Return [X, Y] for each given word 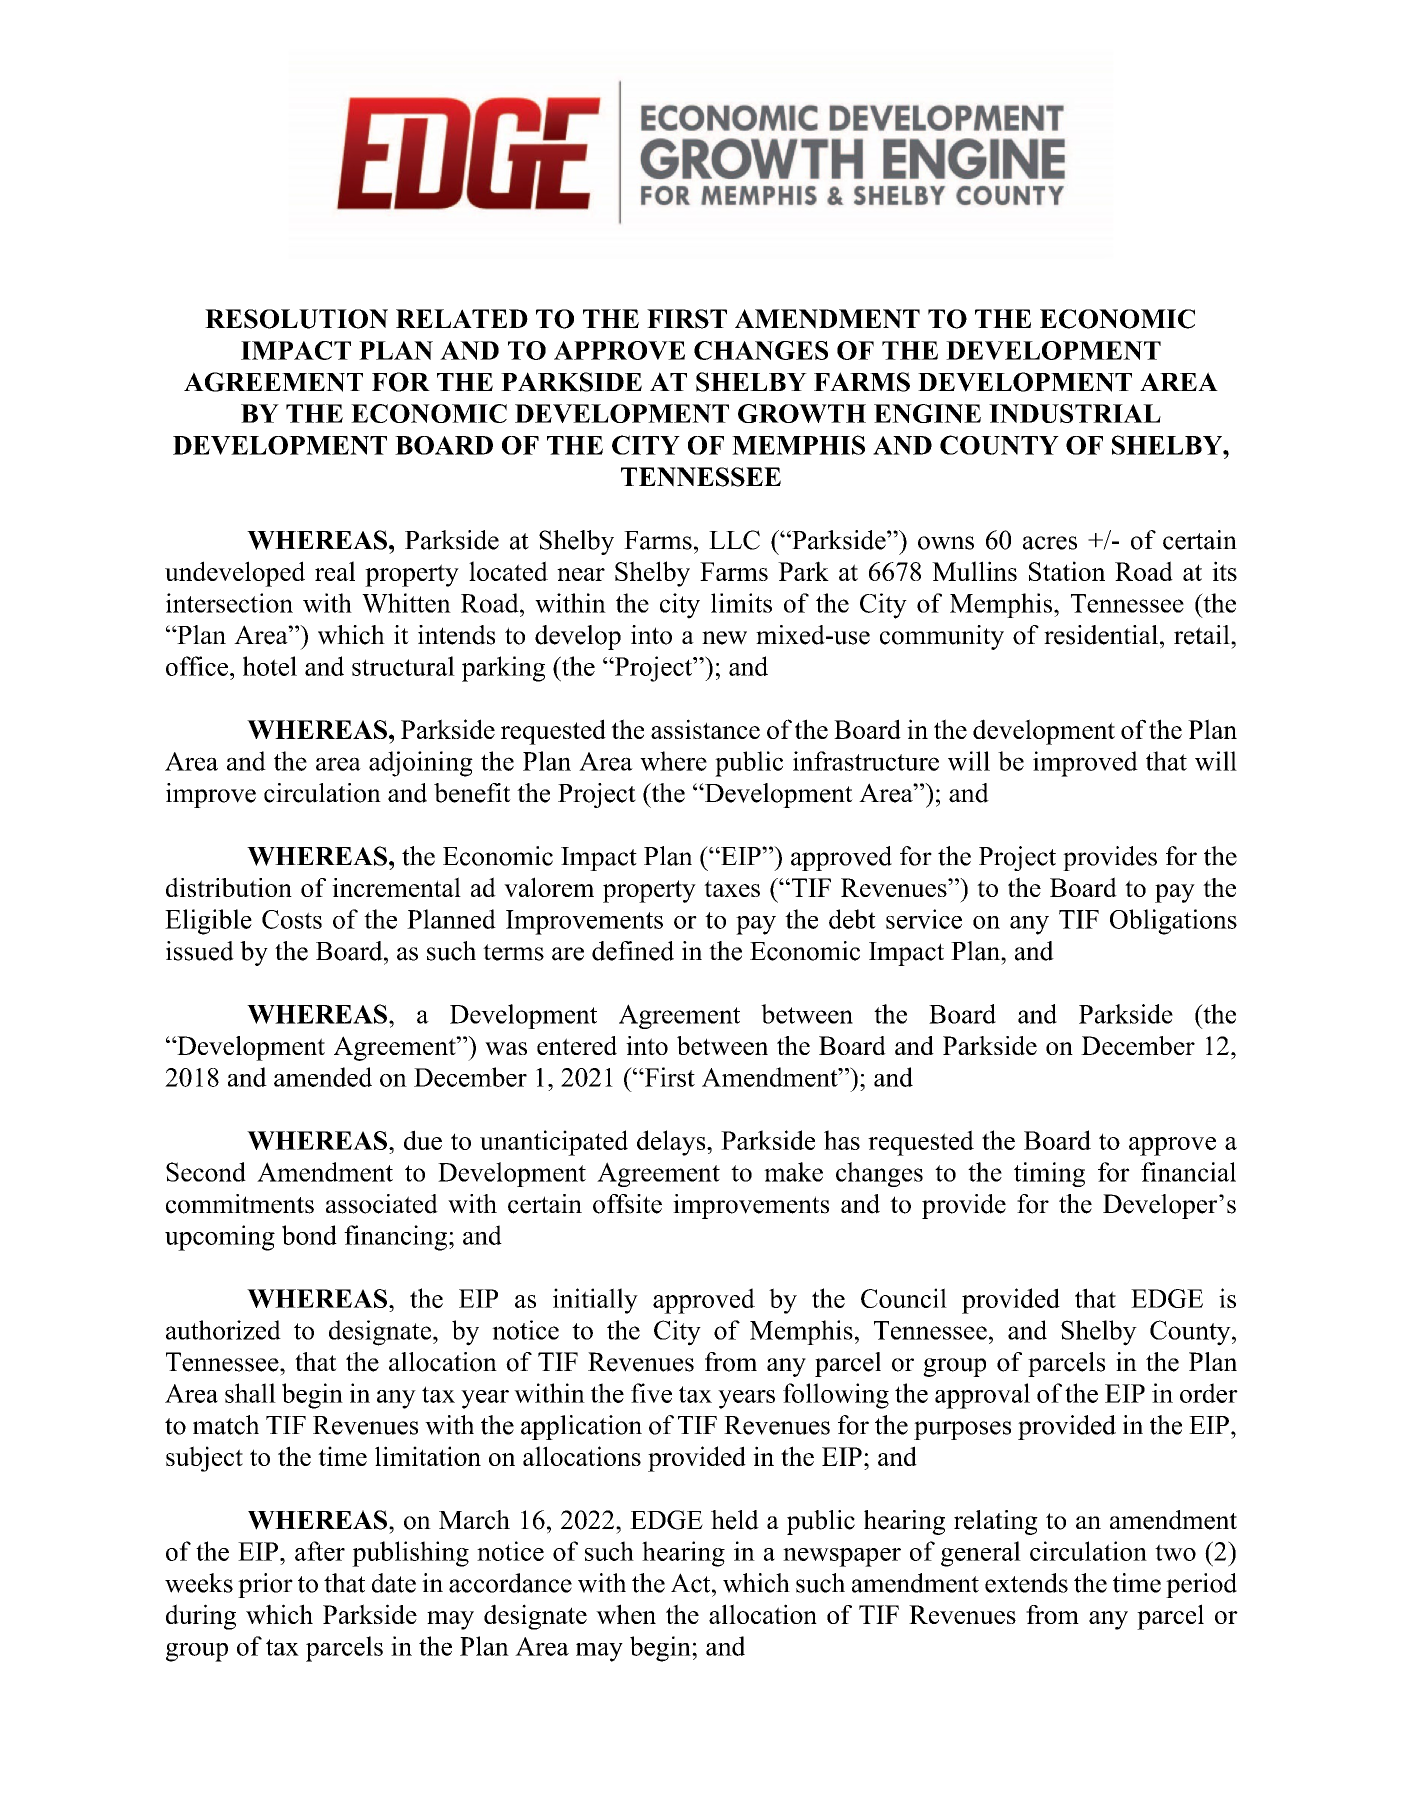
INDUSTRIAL [1075, 413]
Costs [292, 919]
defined [633, 951]
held [735, 1520]
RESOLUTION [296, 319]
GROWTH [802, 413]
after [320, 1551]
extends [1026, 1583]
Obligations [1173, 922]
